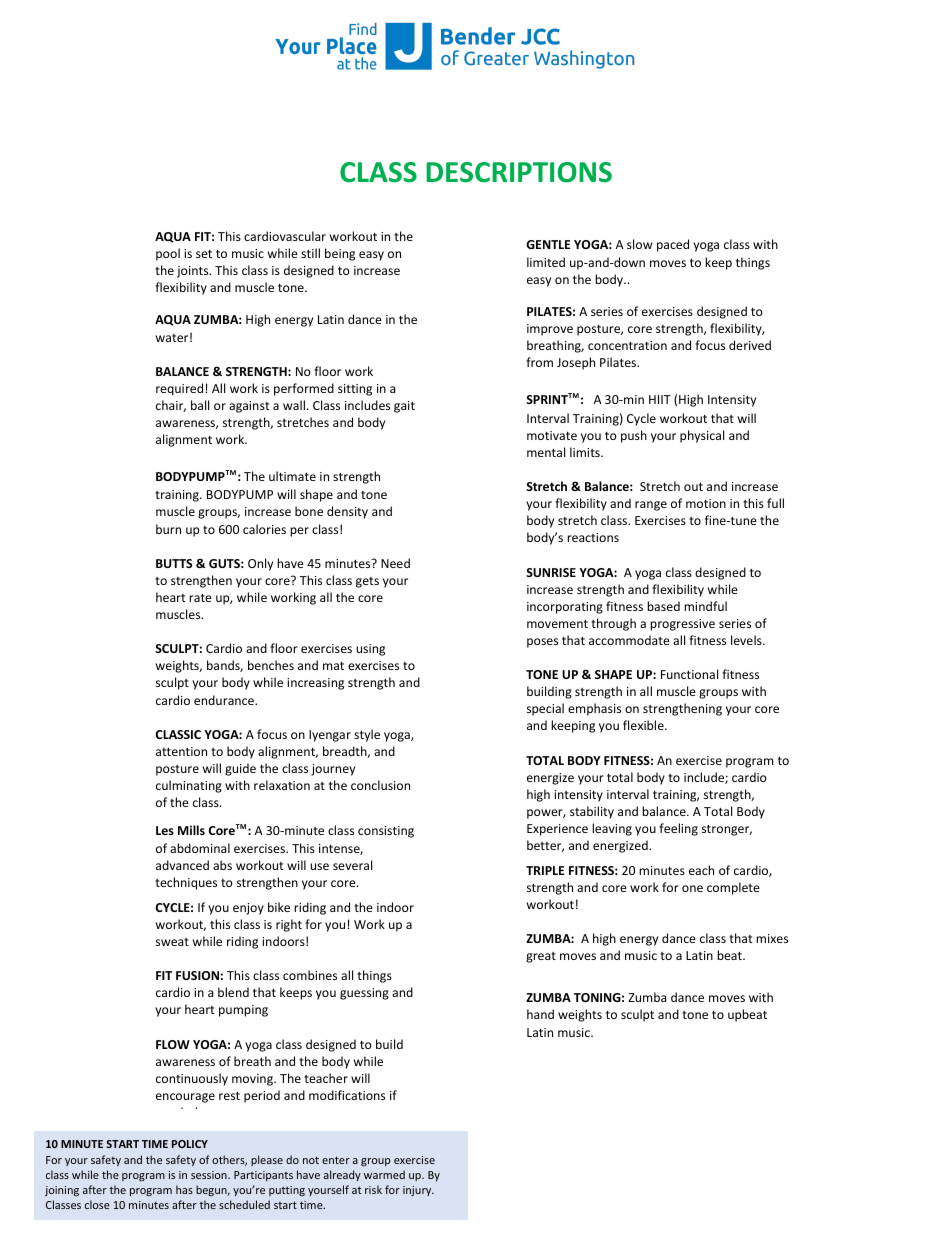 This page has width=952, height=1233. What do you see at coordinates (340, 254) in the page?
I see `being` at bounding box center [340, 254].
